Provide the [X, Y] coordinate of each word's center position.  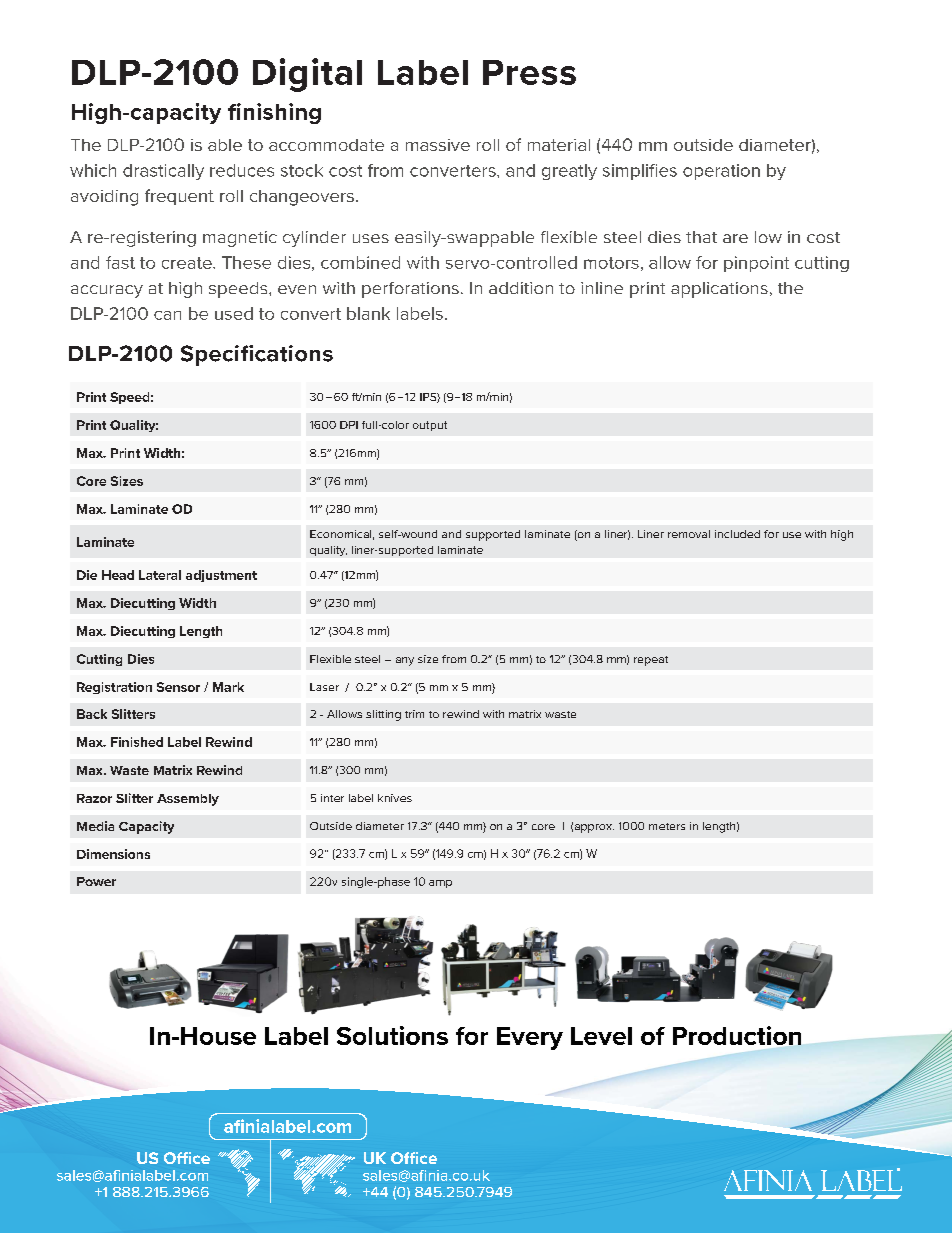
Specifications [257, 355]
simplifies [640, 172]
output [430, 426]
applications [719, 290]
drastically [163, 172]
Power [96, 881]
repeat [651, 661]
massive [438, 145]
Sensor [178, 687]
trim [414, 714]
